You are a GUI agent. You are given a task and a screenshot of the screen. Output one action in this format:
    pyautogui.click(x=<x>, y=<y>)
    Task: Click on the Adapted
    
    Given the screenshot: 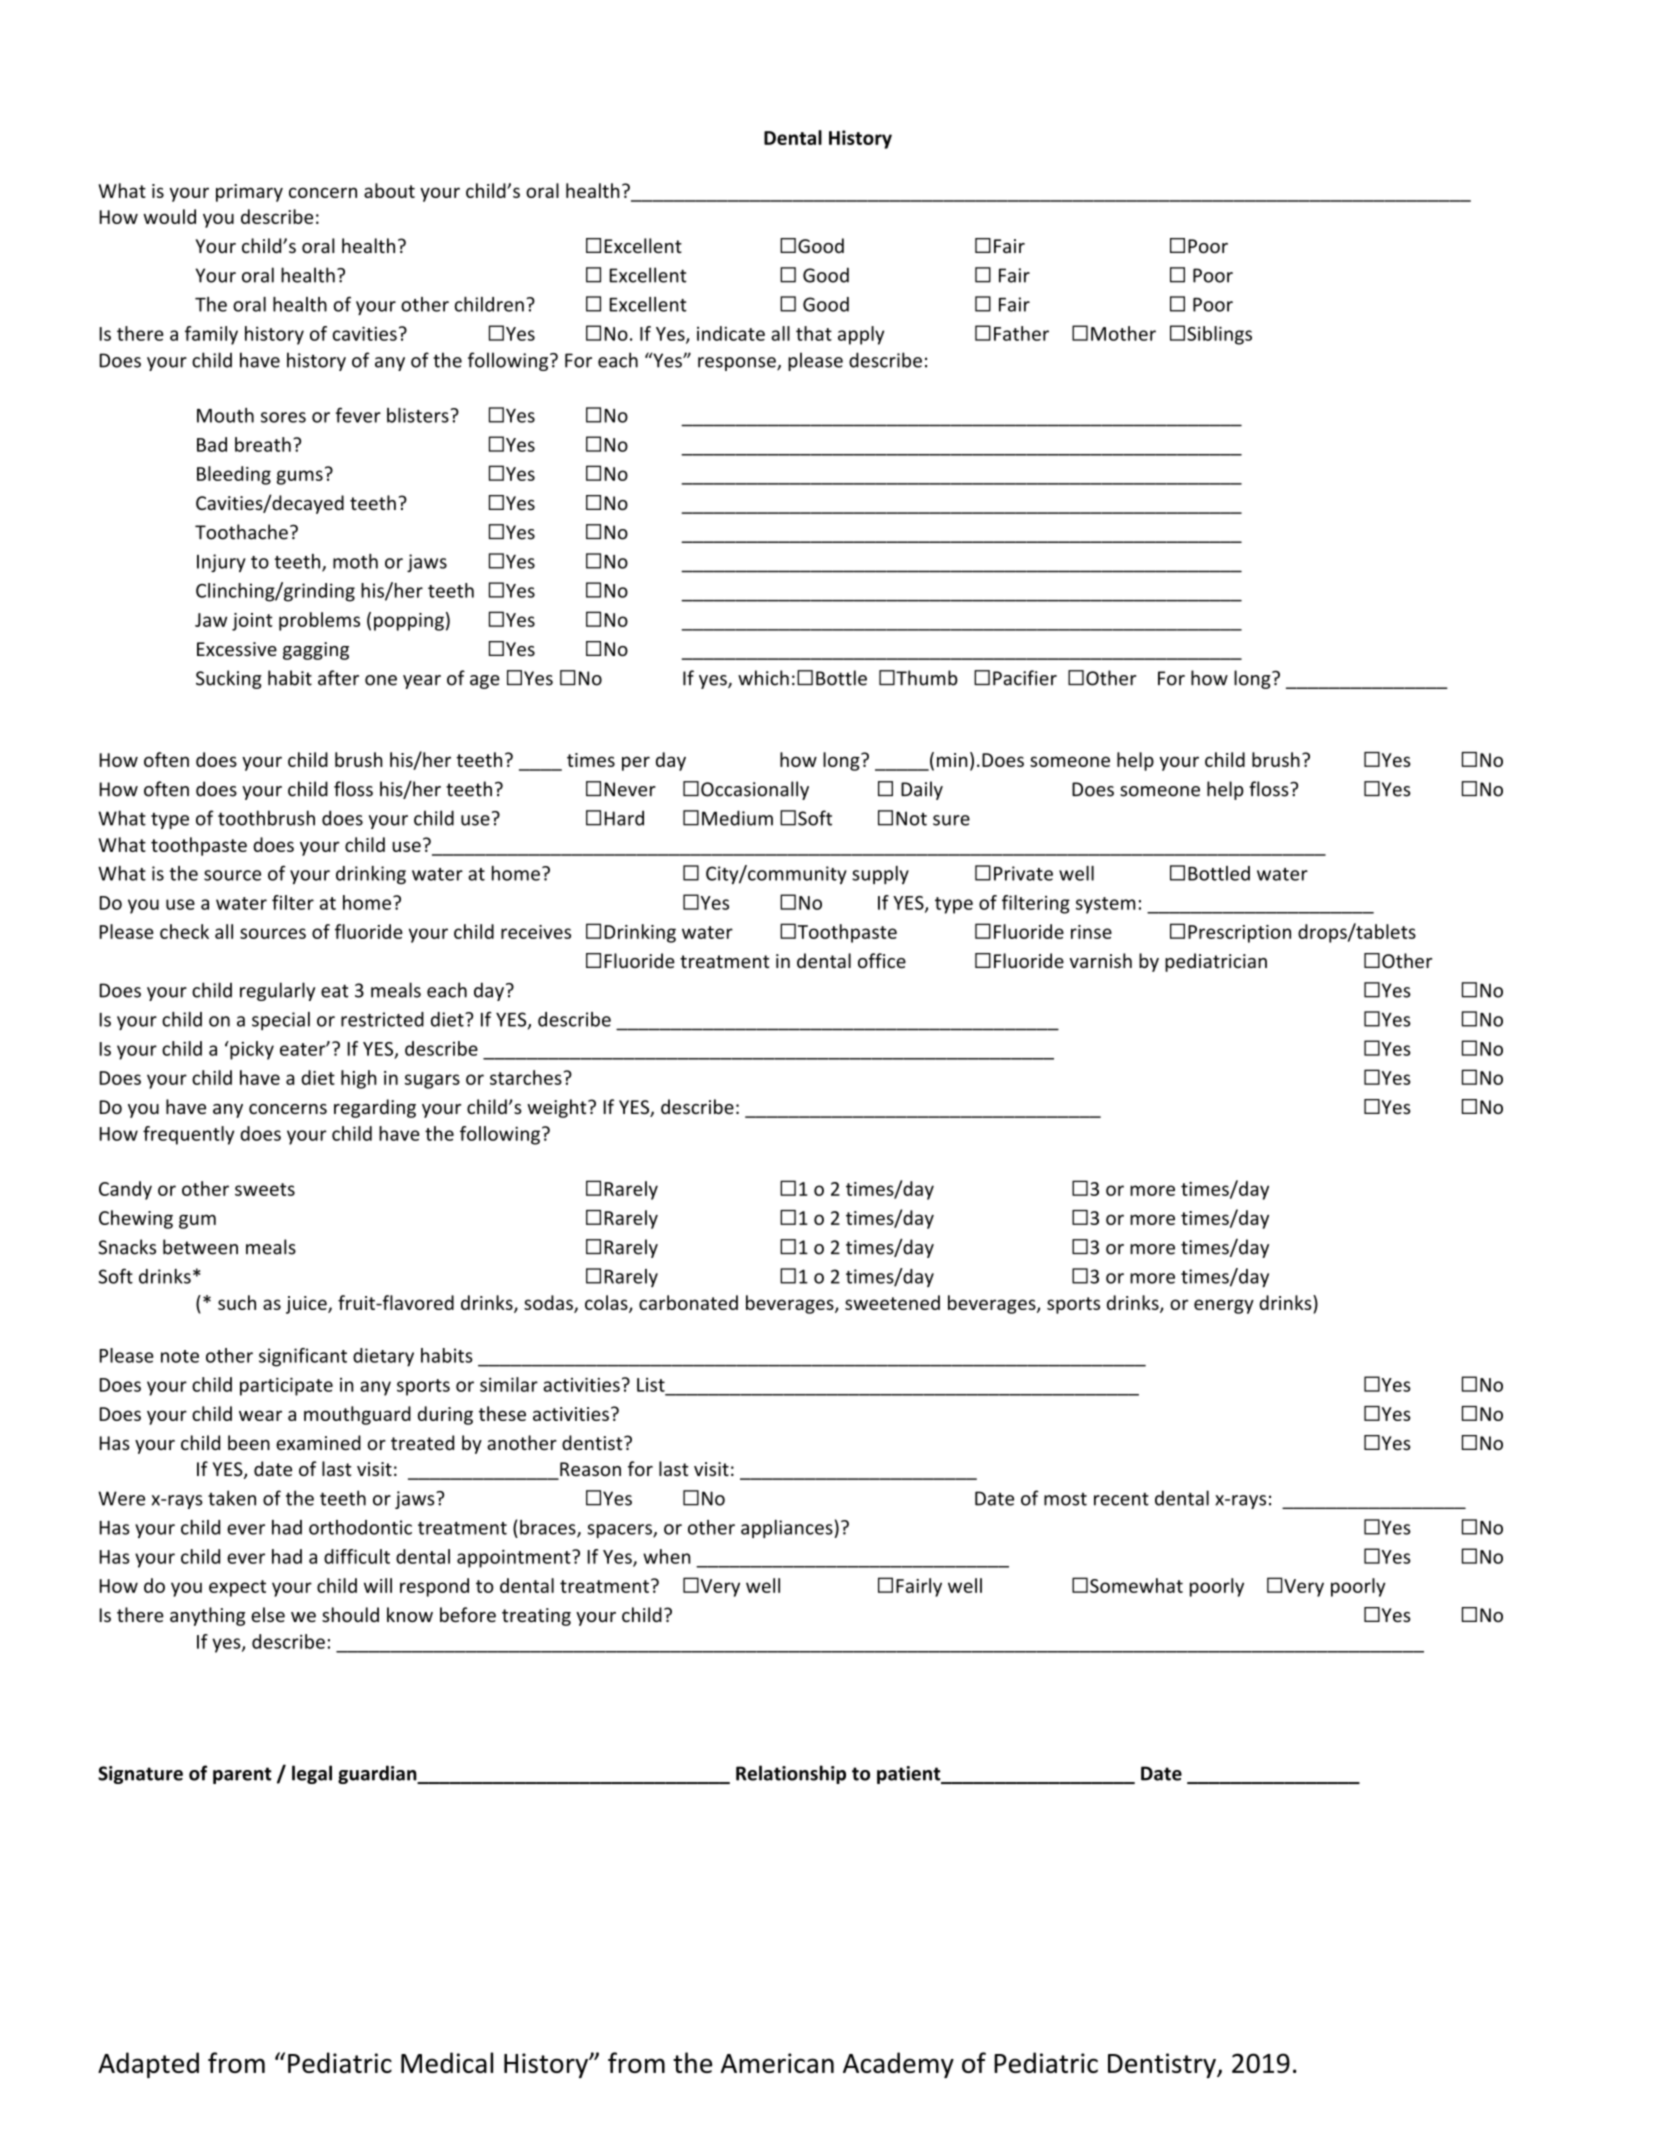 What is the action you would take?
    pyautogui.click(x=148, y=2065)
